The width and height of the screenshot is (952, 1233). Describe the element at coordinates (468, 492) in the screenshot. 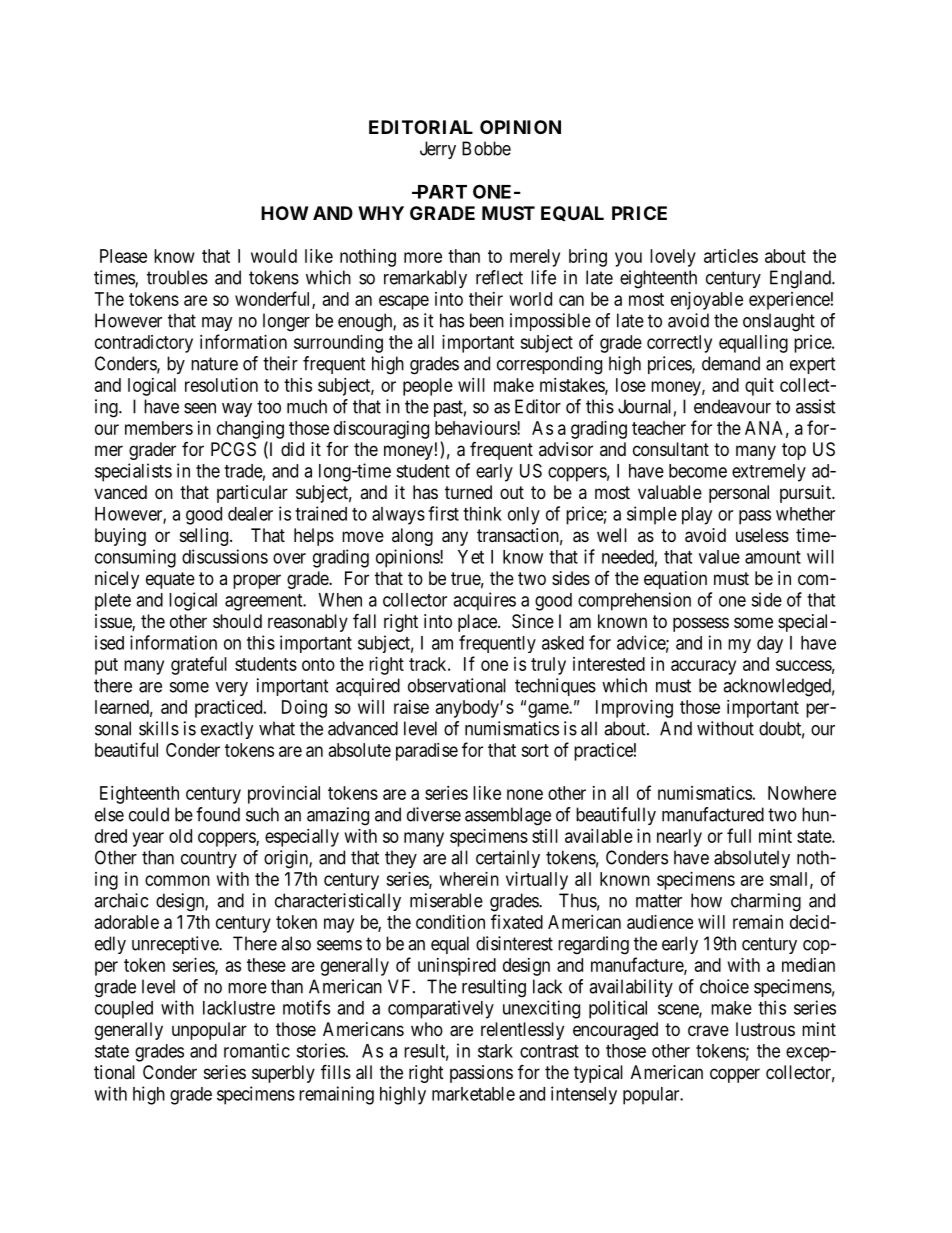

I see `turned` at that location.
